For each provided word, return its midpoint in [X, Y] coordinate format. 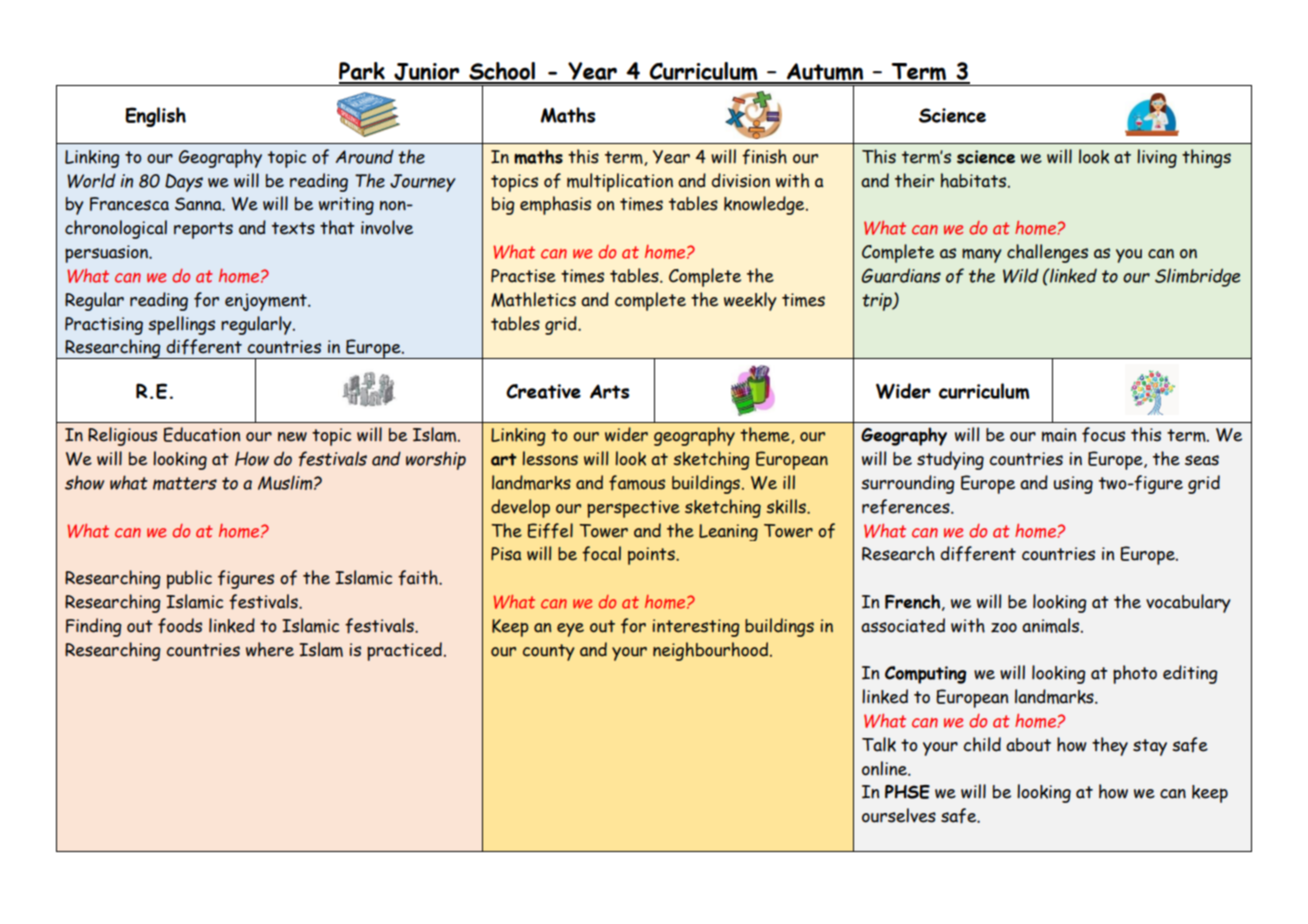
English [155, 117]
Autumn [825, 73]
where [270, 649]
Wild [1021, 275]
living [1157, 158]
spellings [181, 325]
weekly [750, 301]
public [189, 579]
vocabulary [1188, 603]
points [652, 556]
